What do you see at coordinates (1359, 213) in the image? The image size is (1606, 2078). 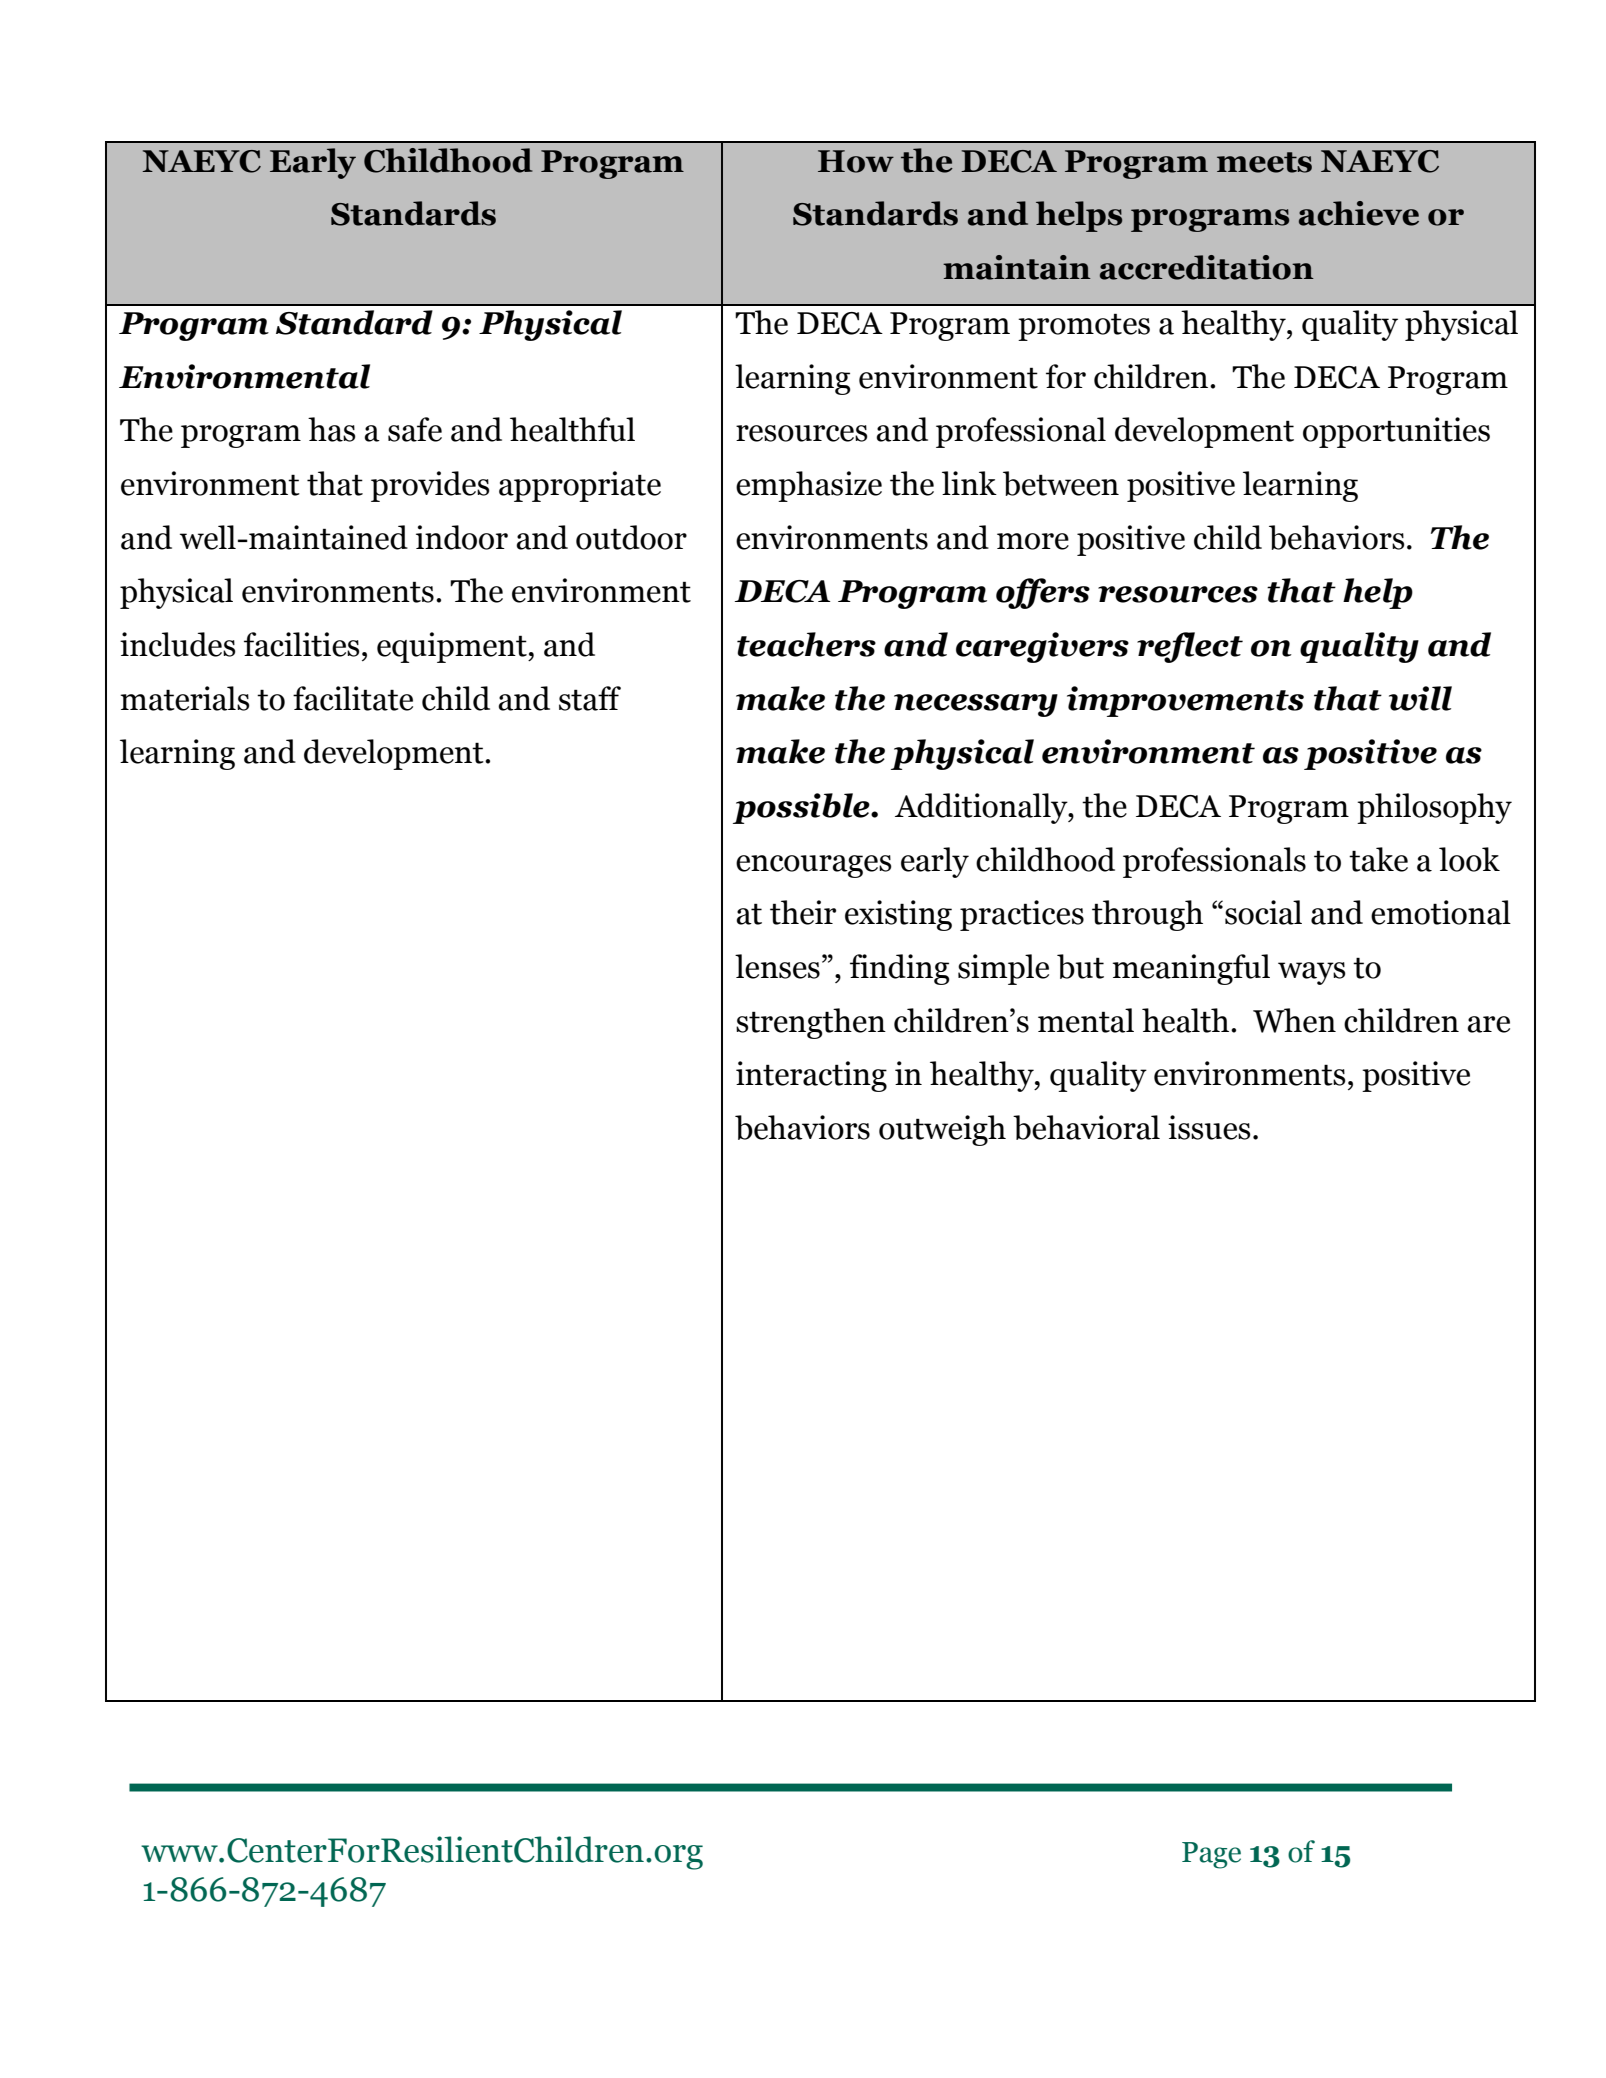 I see `achieve` at bounding box center [1359, 213].
